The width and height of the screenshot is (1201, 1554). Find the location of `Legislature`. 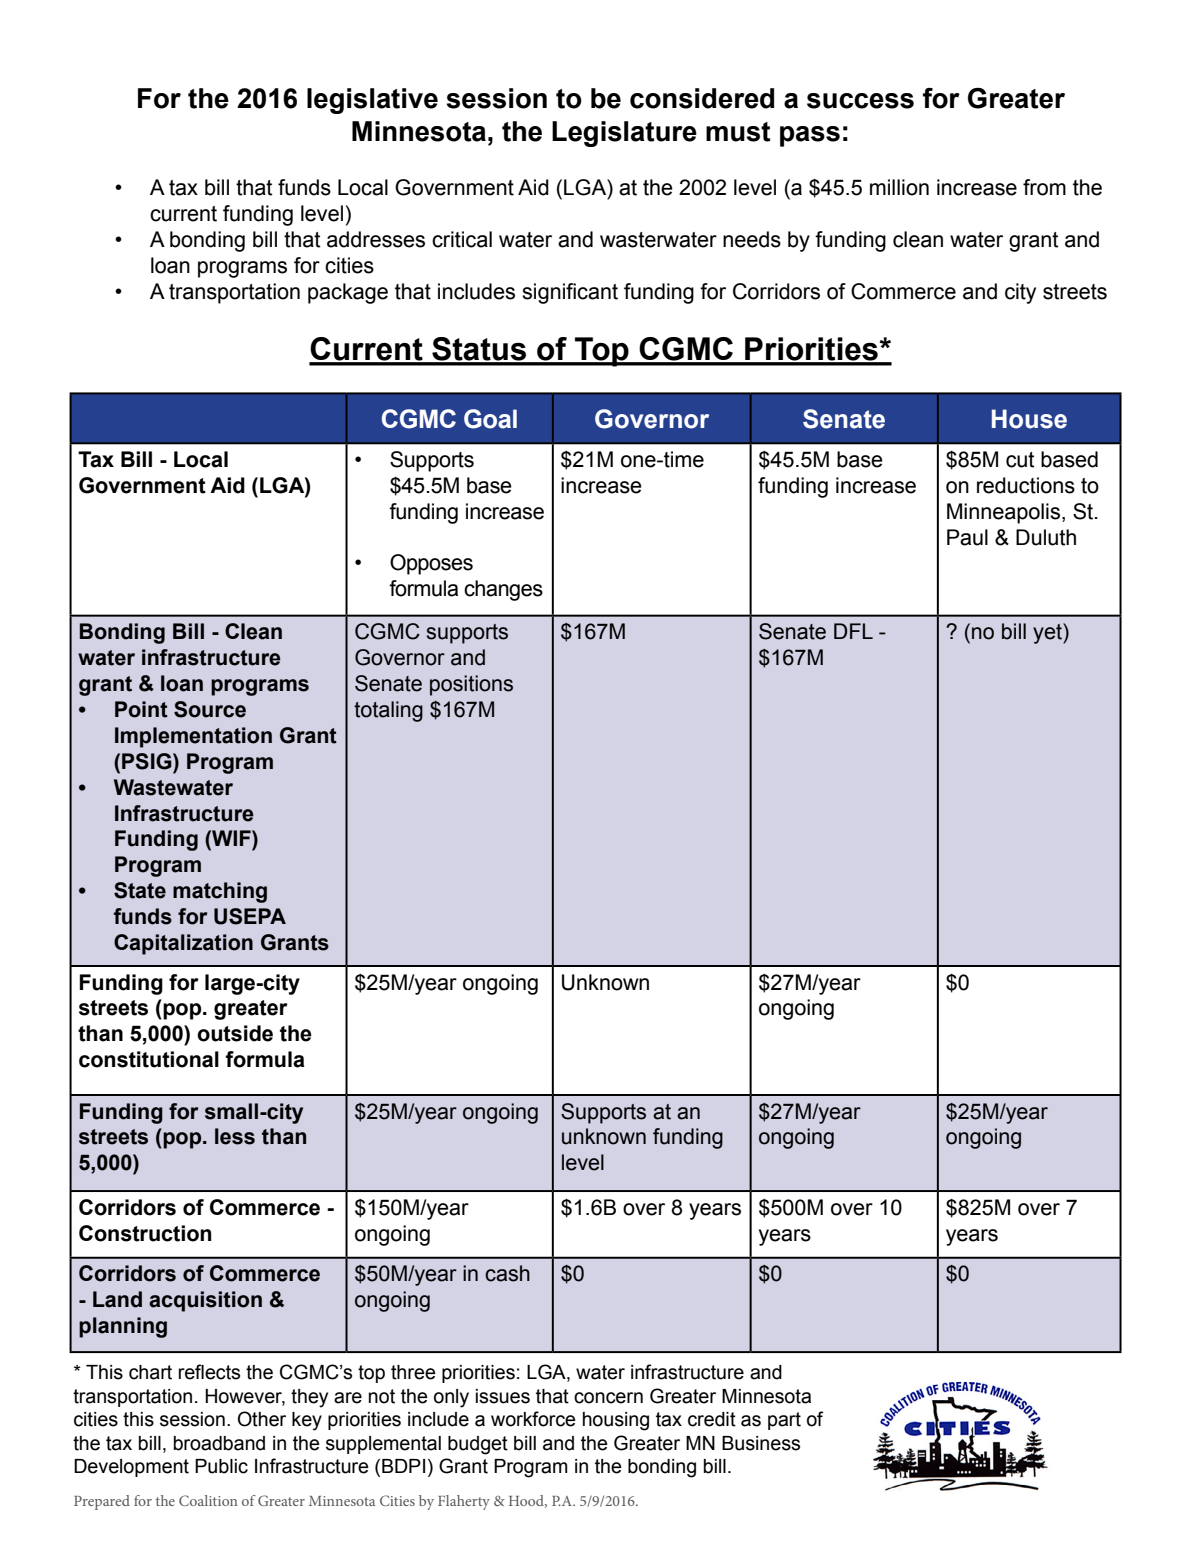

Legislature is located at coordinates (624, 134).
